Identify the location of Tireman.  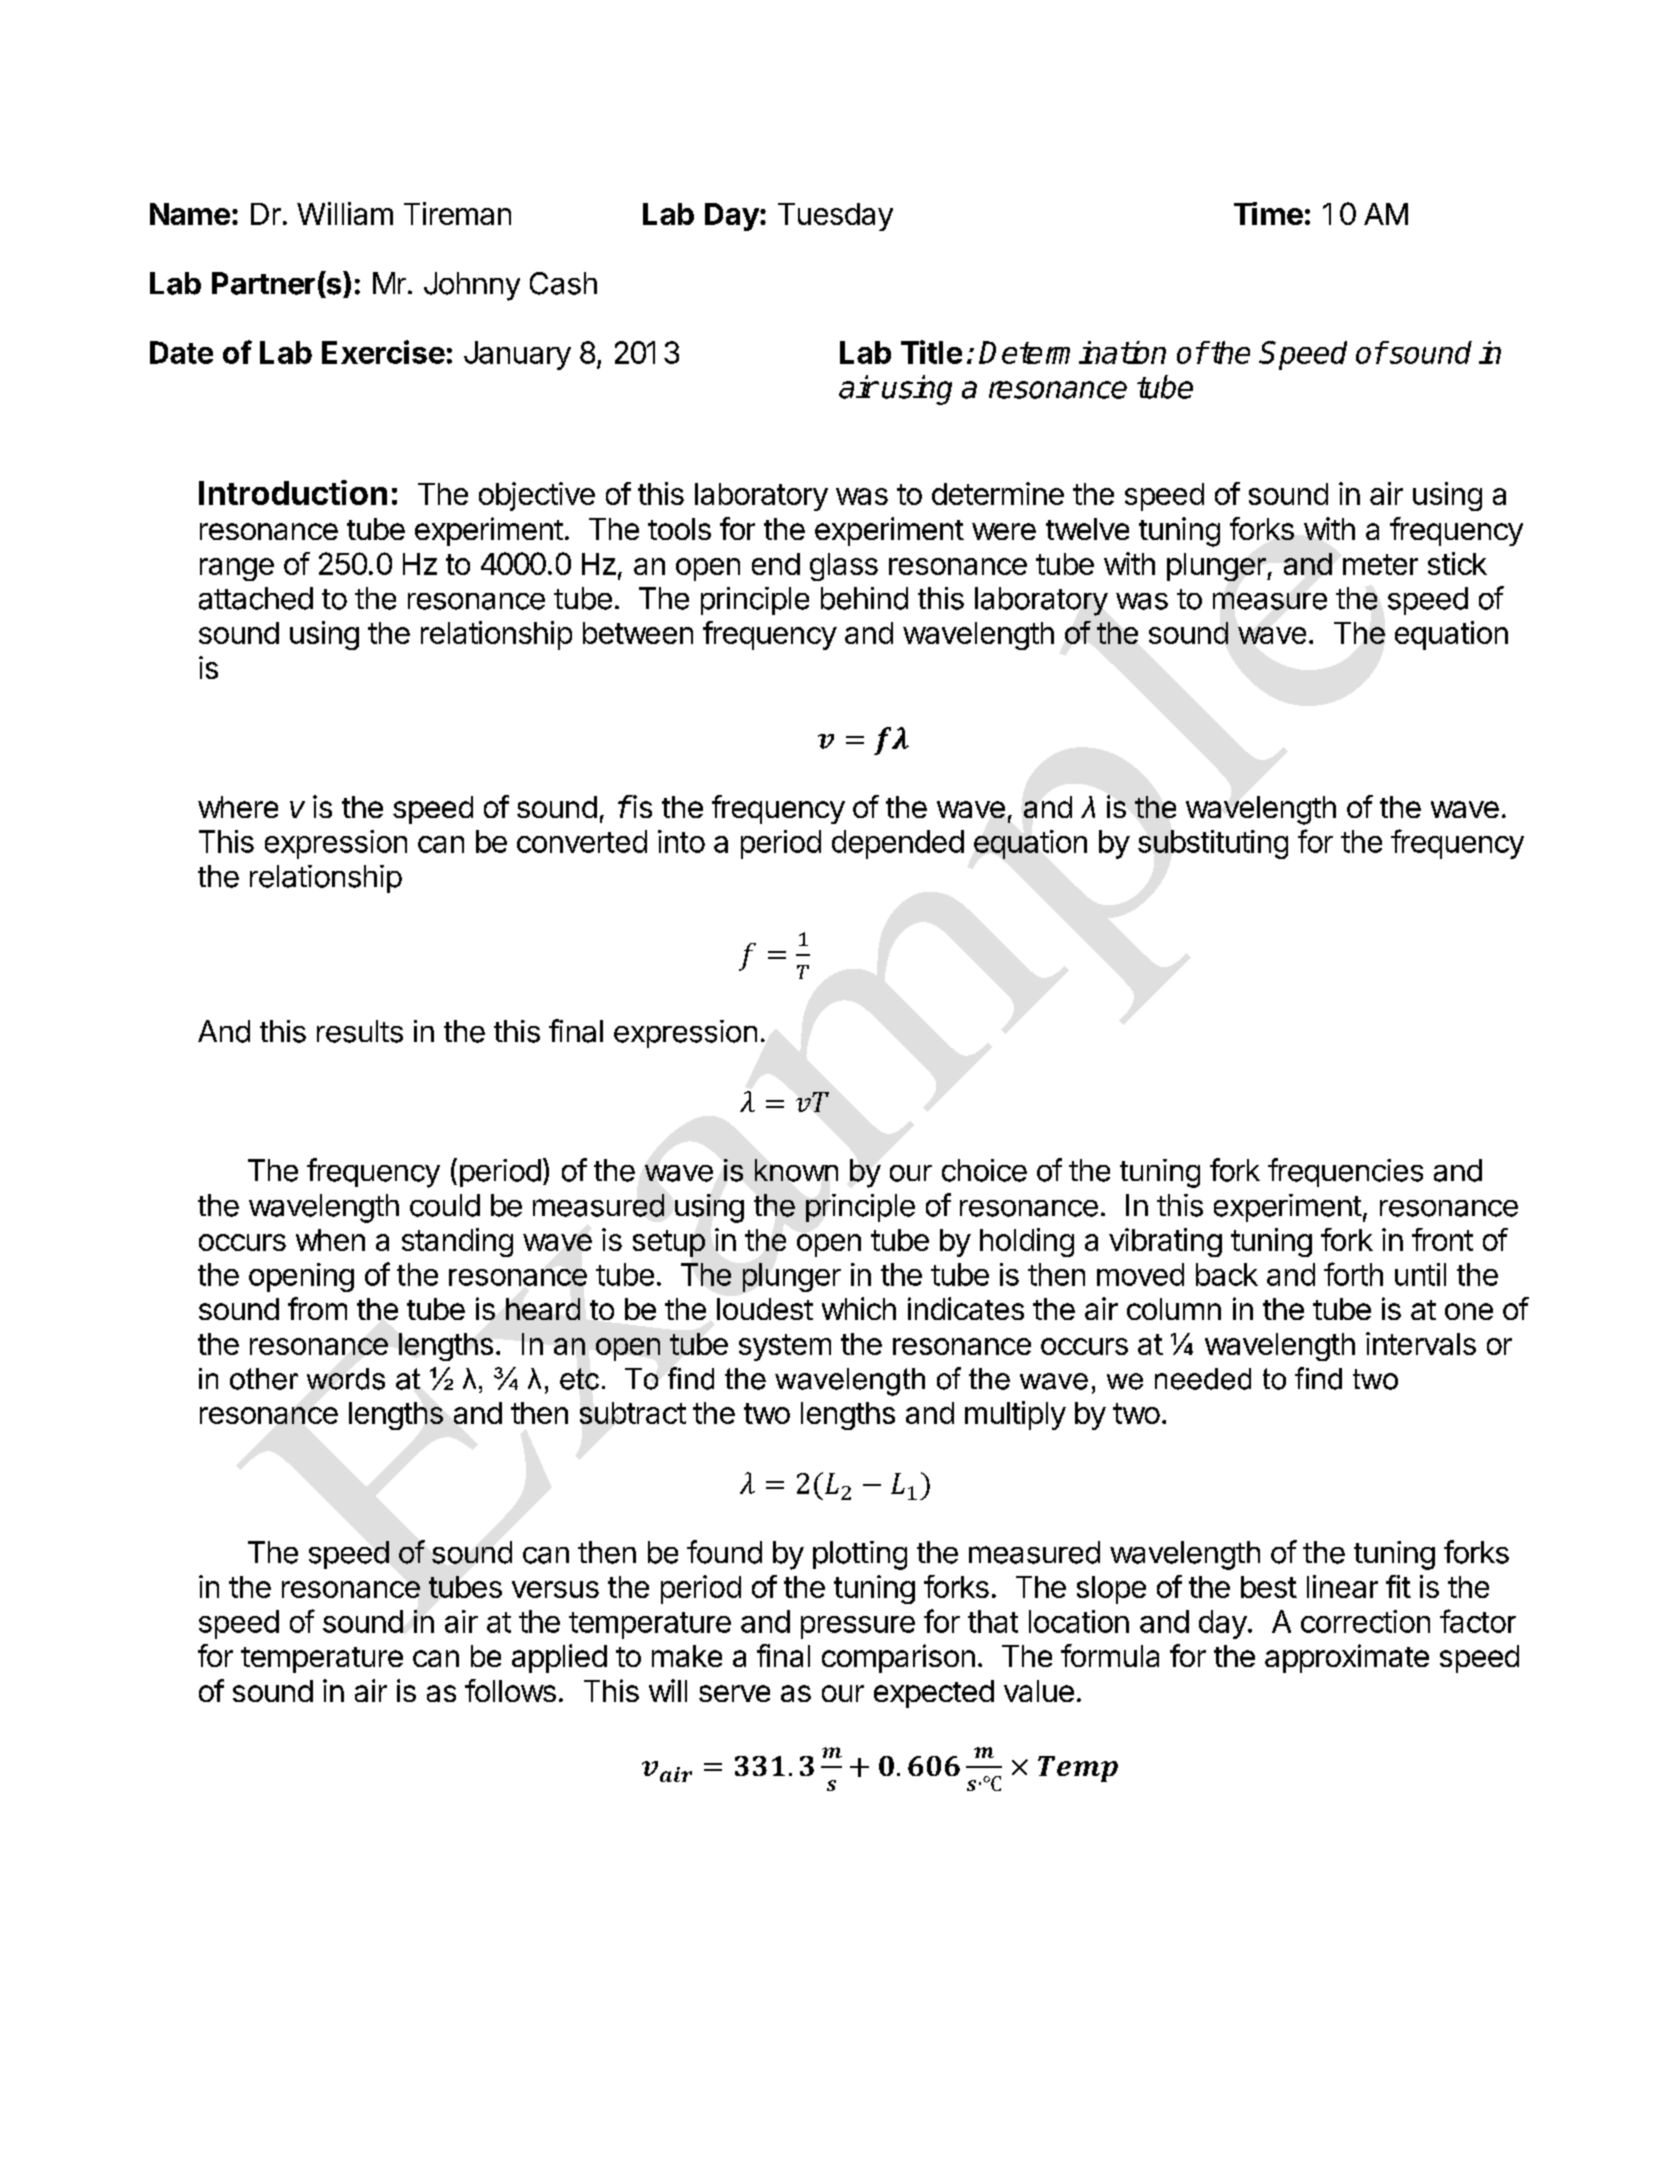
(457, 213).
